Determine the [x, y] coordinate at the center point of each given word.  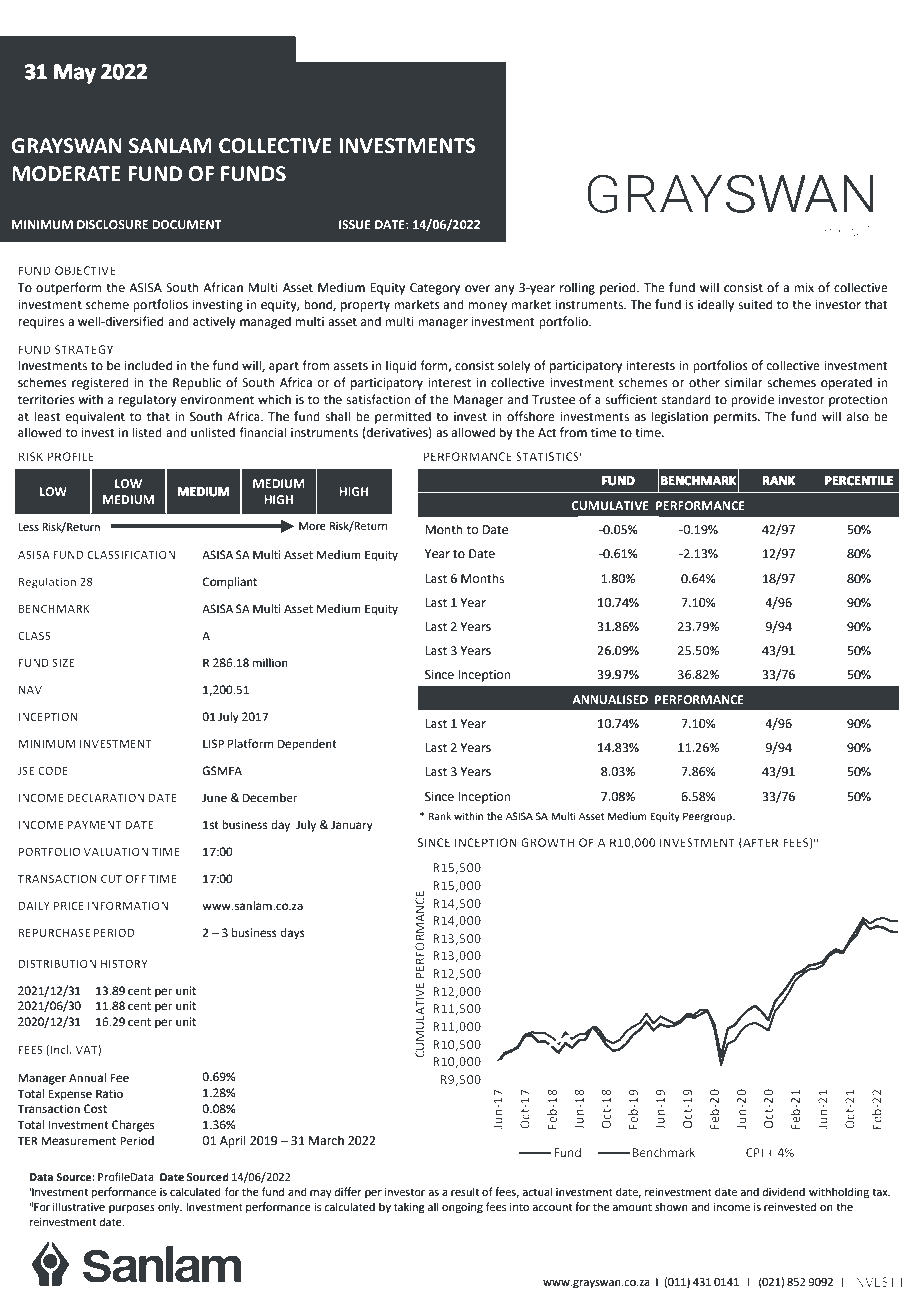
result [465, 1191]
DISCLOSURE [112, 224]
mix [804, 287]
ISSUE [355, 224]
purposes [132, 1209]
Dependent [307, 745]
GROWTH [547, 842]
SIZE [63, 662]
